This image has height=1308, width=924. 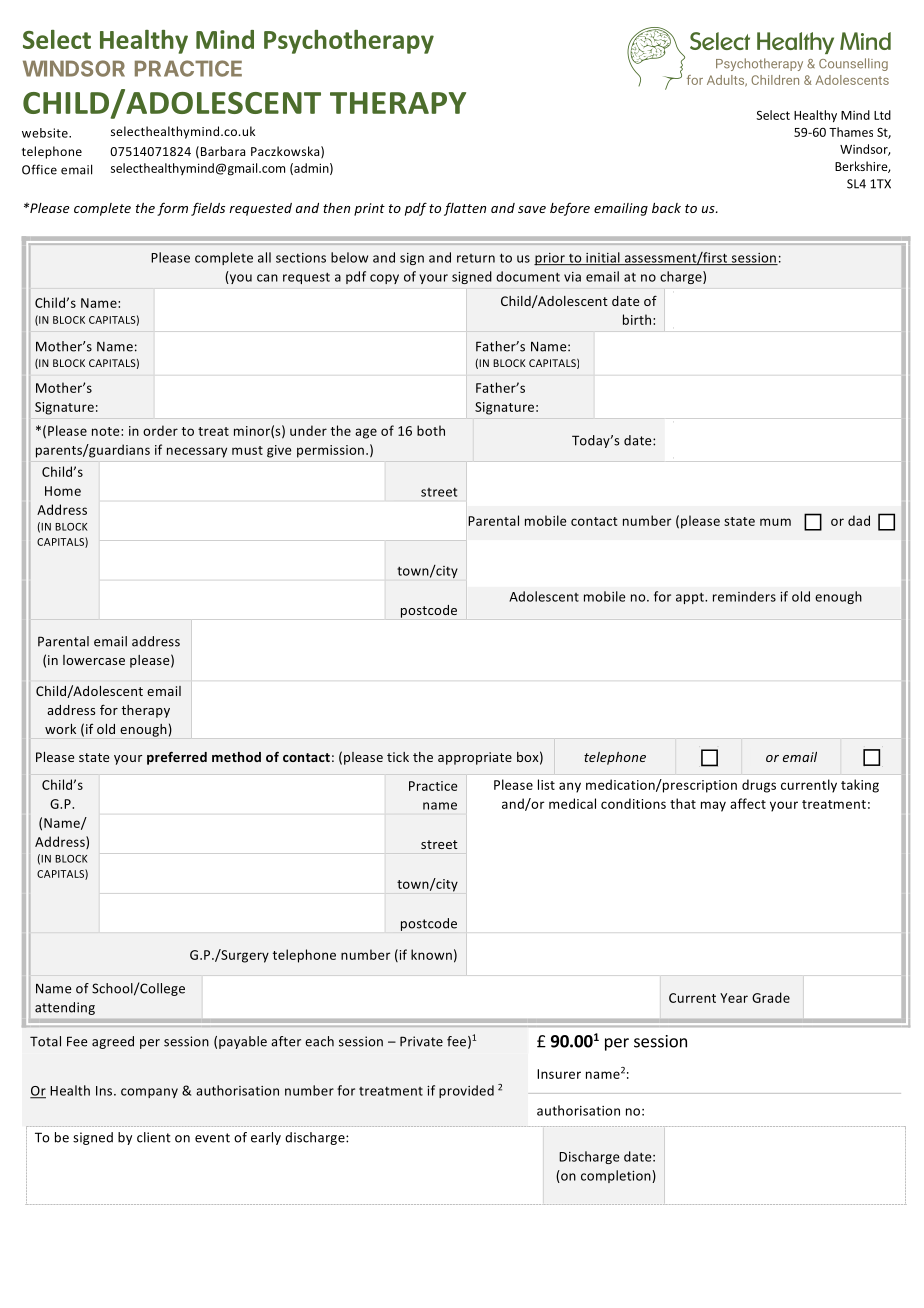 What do you see at coordinates (154, 1137) in the image?
I see `client` at bounding box center [154, 1137].
